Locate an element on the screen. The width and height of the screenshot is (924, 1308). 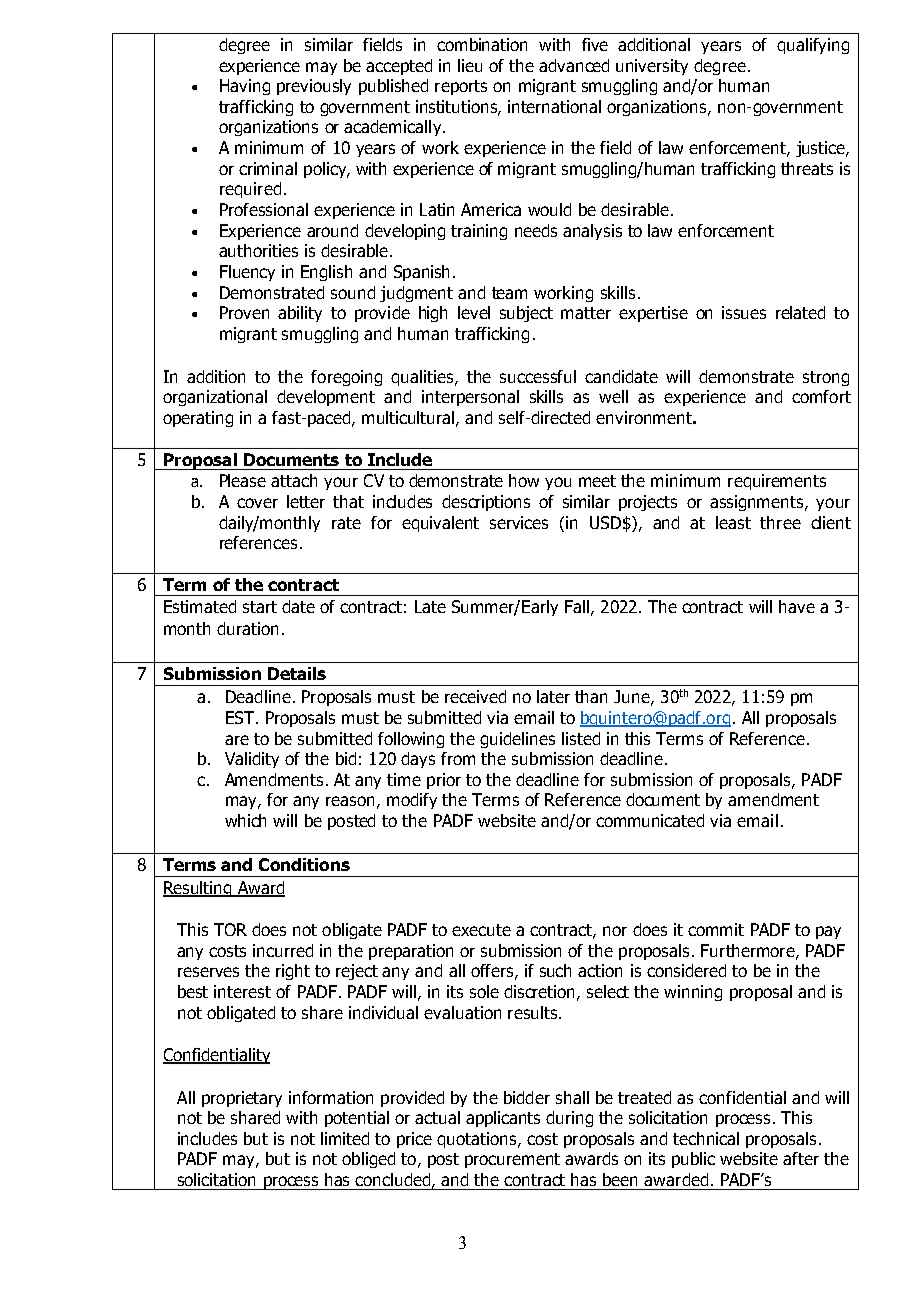
lieu is located at coordinates (470, 65).
